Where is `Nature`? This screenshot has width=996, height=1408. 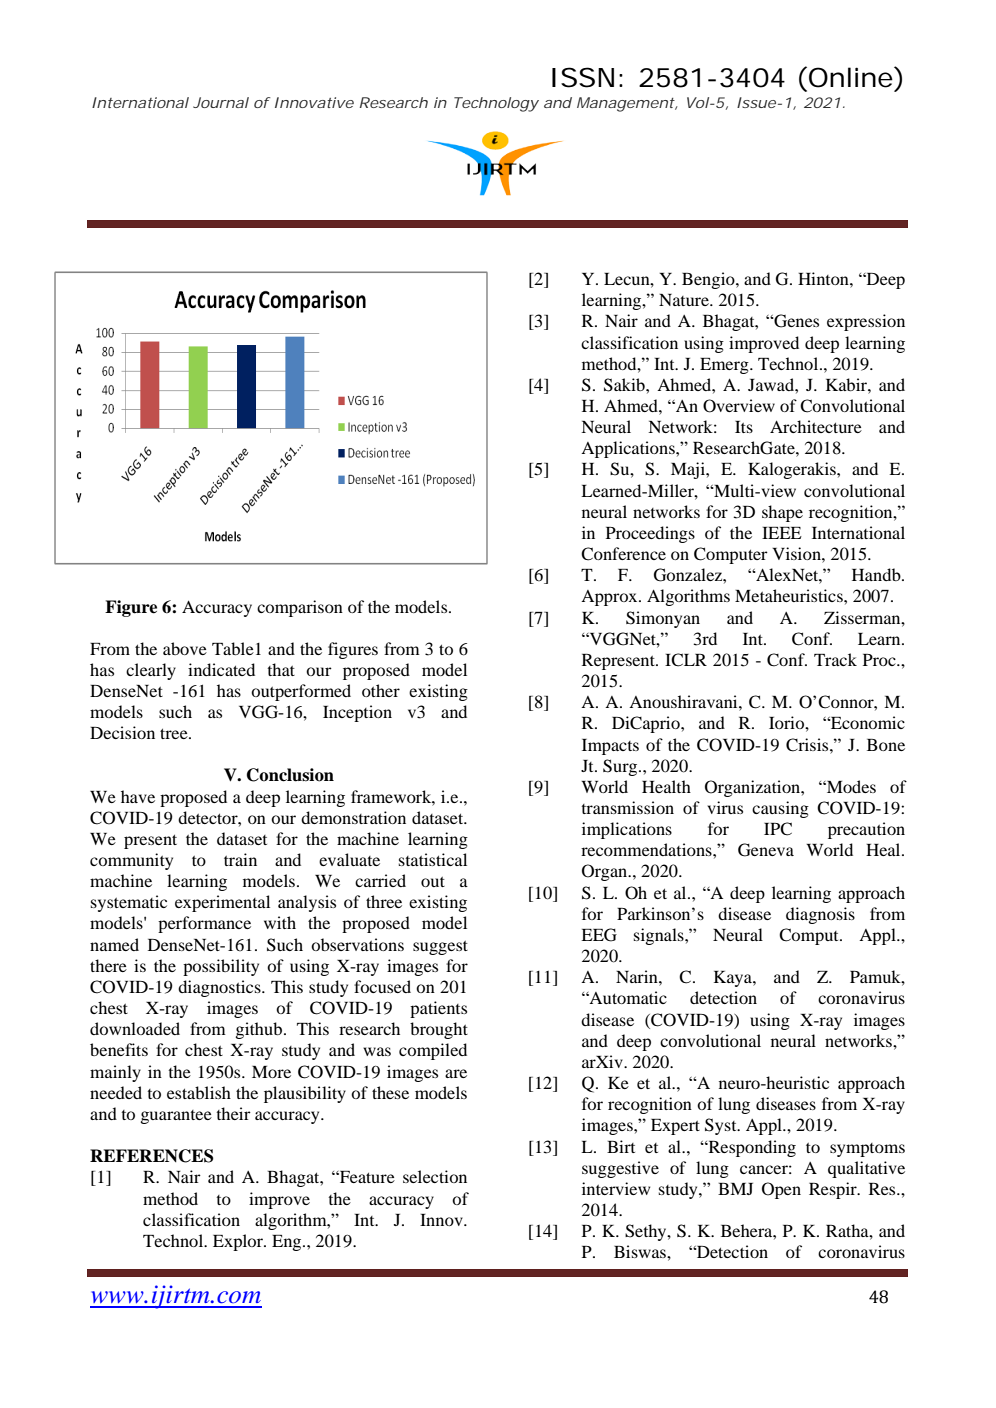
Nature is located at coordinates (685, 300).
